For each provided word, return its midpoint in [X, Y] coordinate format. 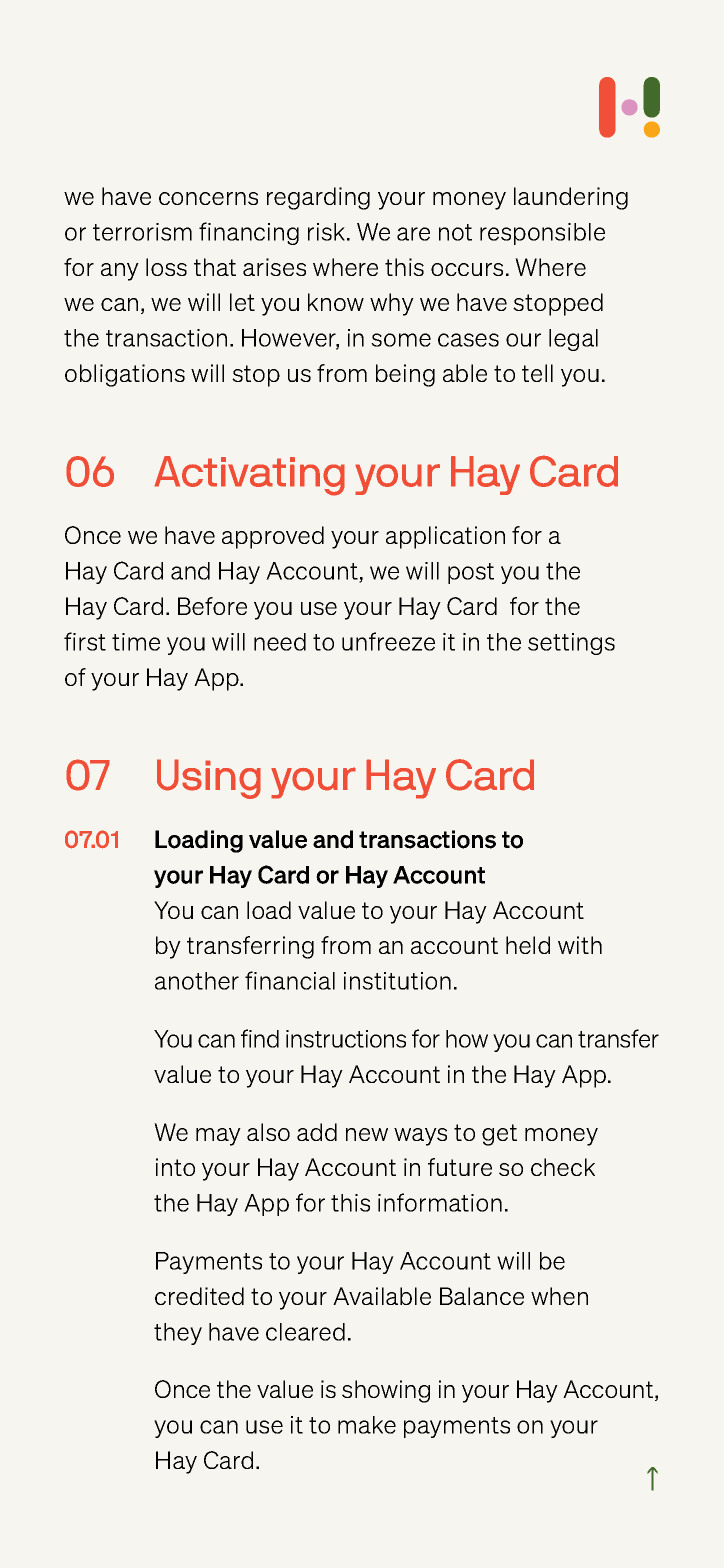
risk [328, 232]
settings [571, 644]
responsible [542, 234]
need [280, 642]
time [136, 642]
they [178, 1334]
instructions [346, 1039]
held [528, 945]
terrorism [142, 232]
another [197, 981]
